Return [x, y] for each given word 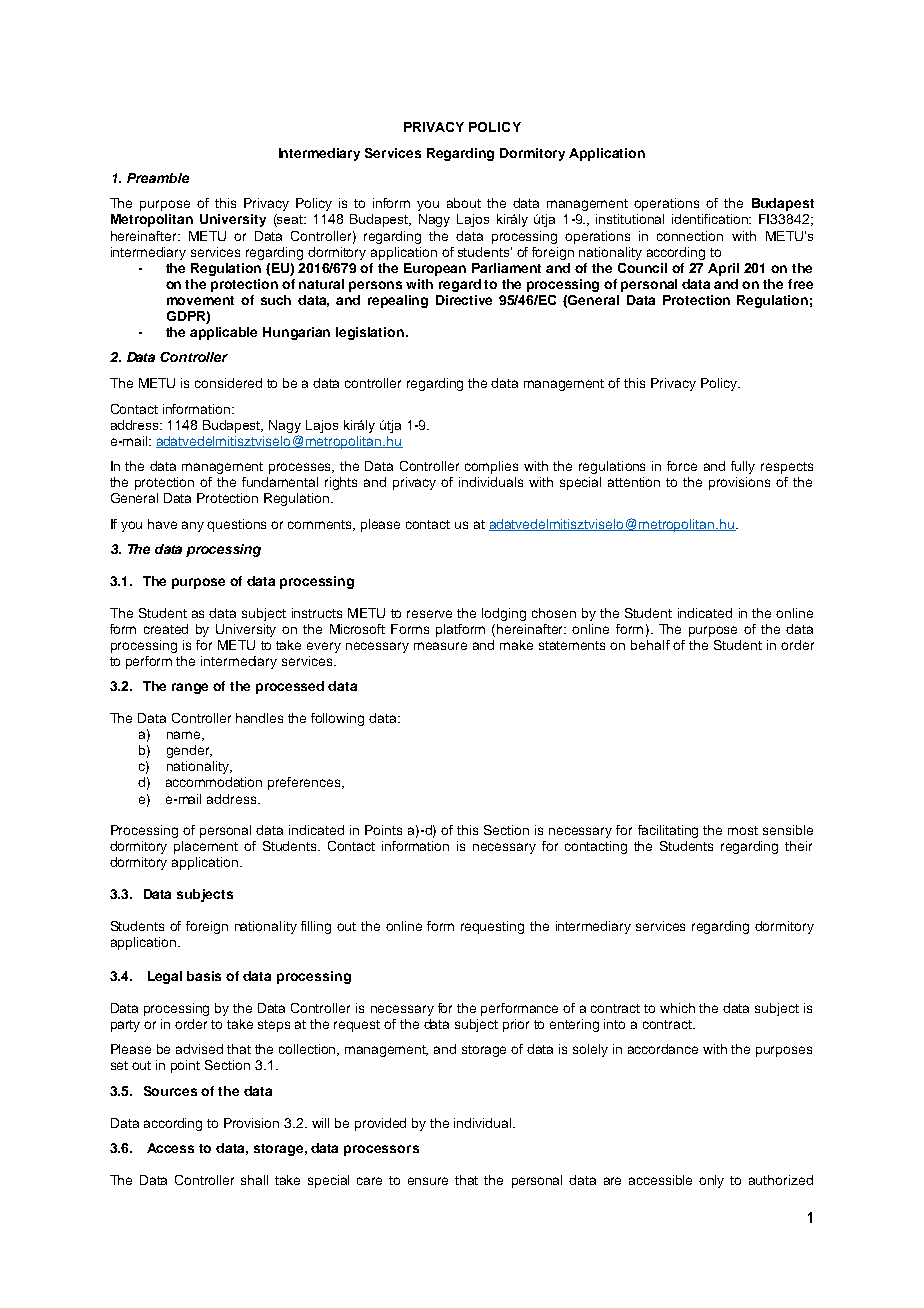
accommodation [214, 782]
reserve [429, 614]
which [677, 1008]
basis [204, 976]
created [166, 629]
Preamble [158, 178]
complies [491, 467]
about [464, 203]
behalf [650, 645]
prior [516, 1025]
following [337, 719]
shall [254, 1180]
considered [228, 383]
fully [743, 467]
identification [711, 219]
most [743, 830]
